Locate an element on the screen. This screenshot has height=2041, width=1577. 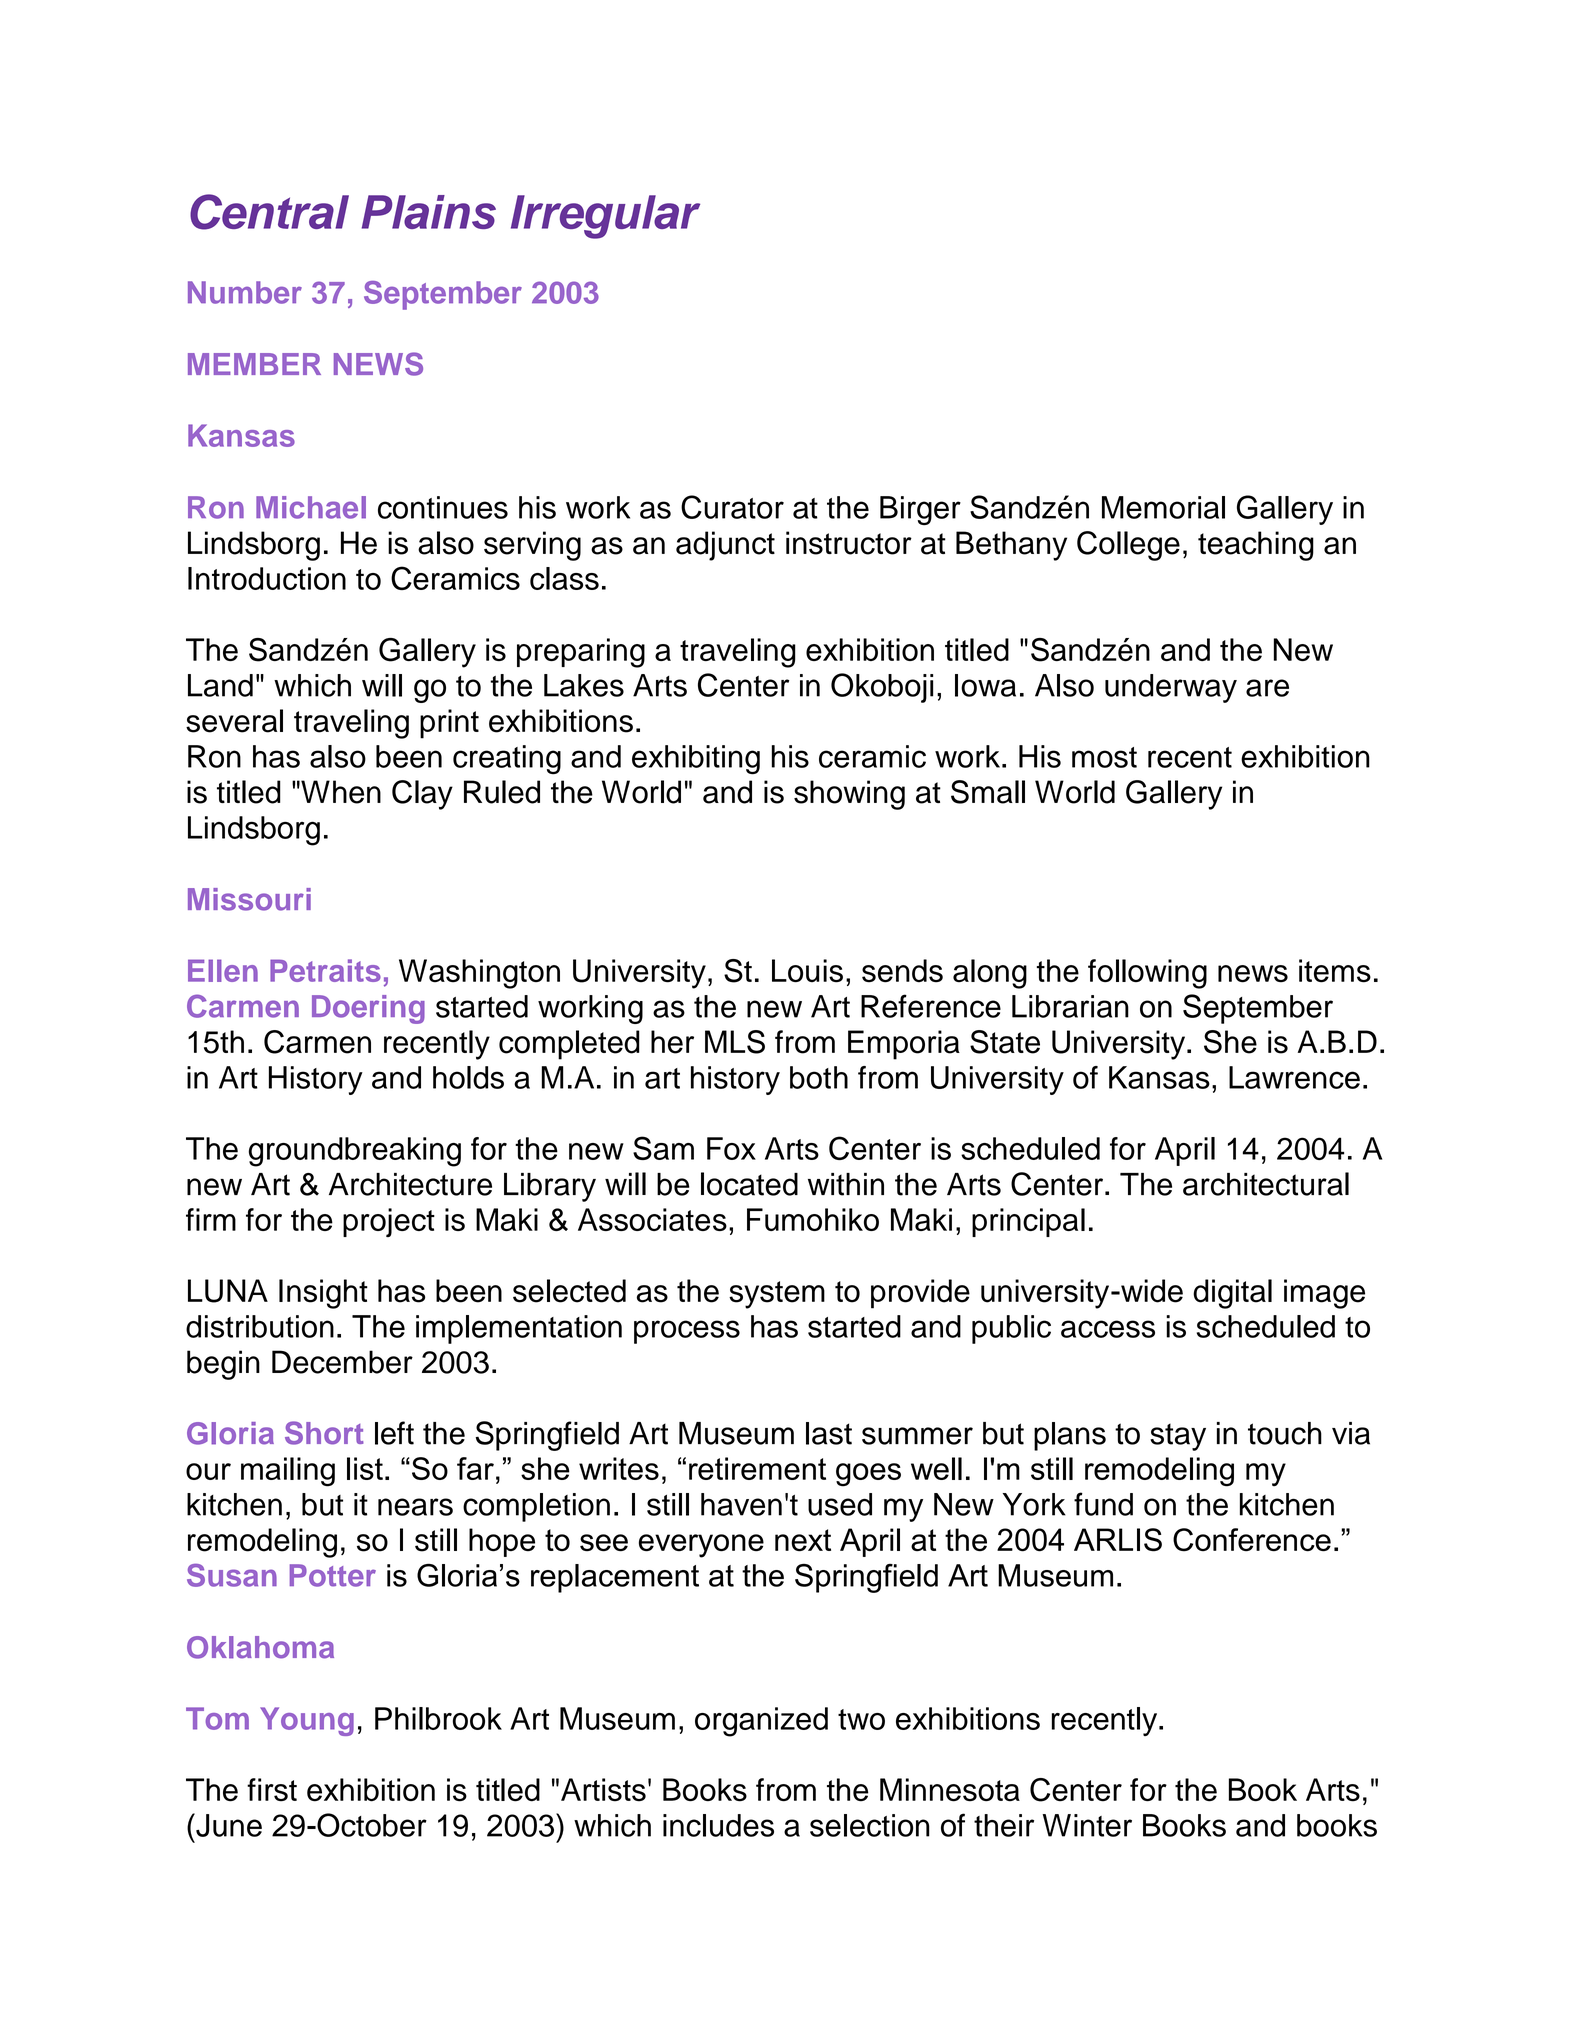
organized is located at coordinates (761, 1722).
